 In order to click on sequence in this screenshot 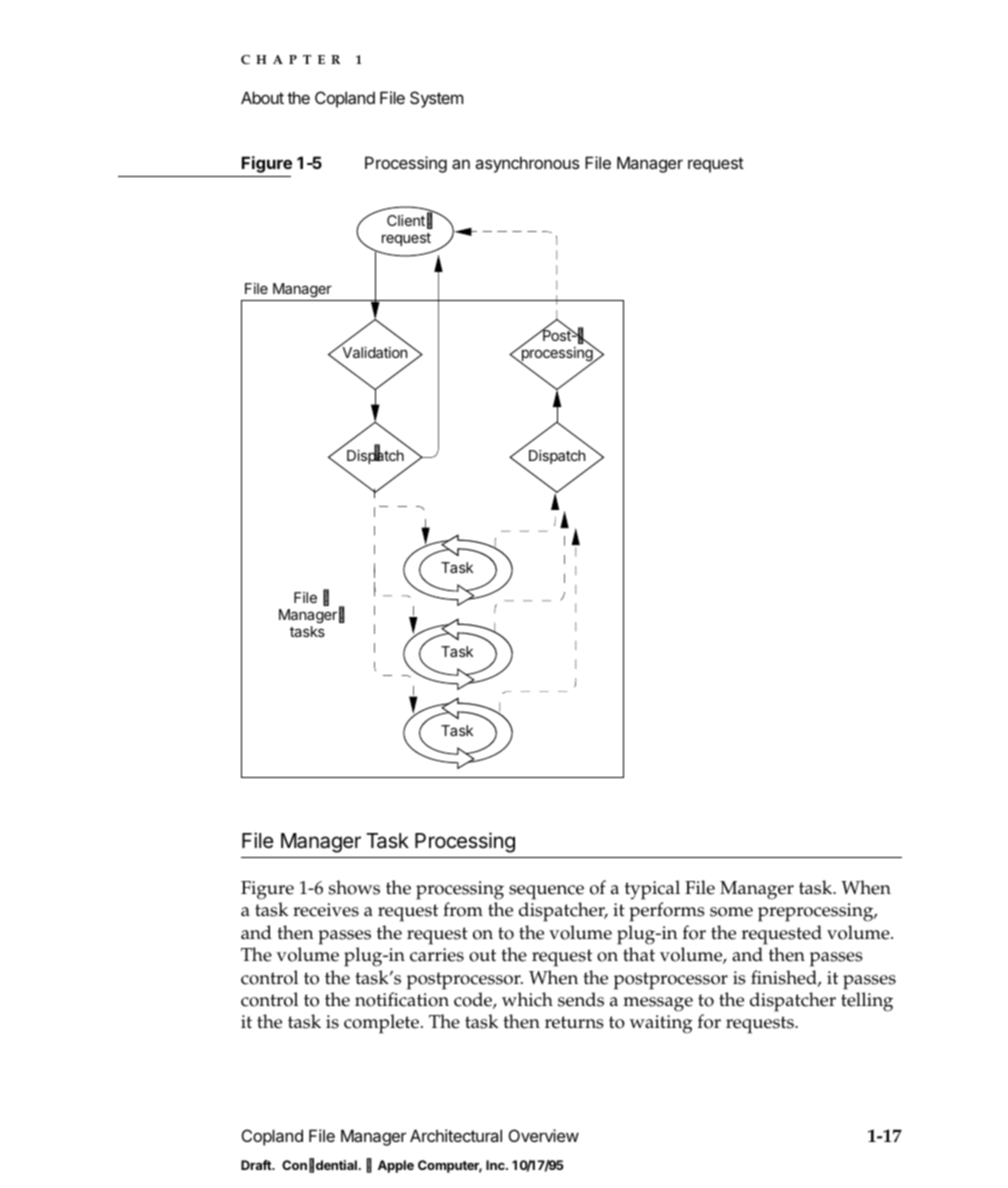, I will do `click(546, 892)`.
